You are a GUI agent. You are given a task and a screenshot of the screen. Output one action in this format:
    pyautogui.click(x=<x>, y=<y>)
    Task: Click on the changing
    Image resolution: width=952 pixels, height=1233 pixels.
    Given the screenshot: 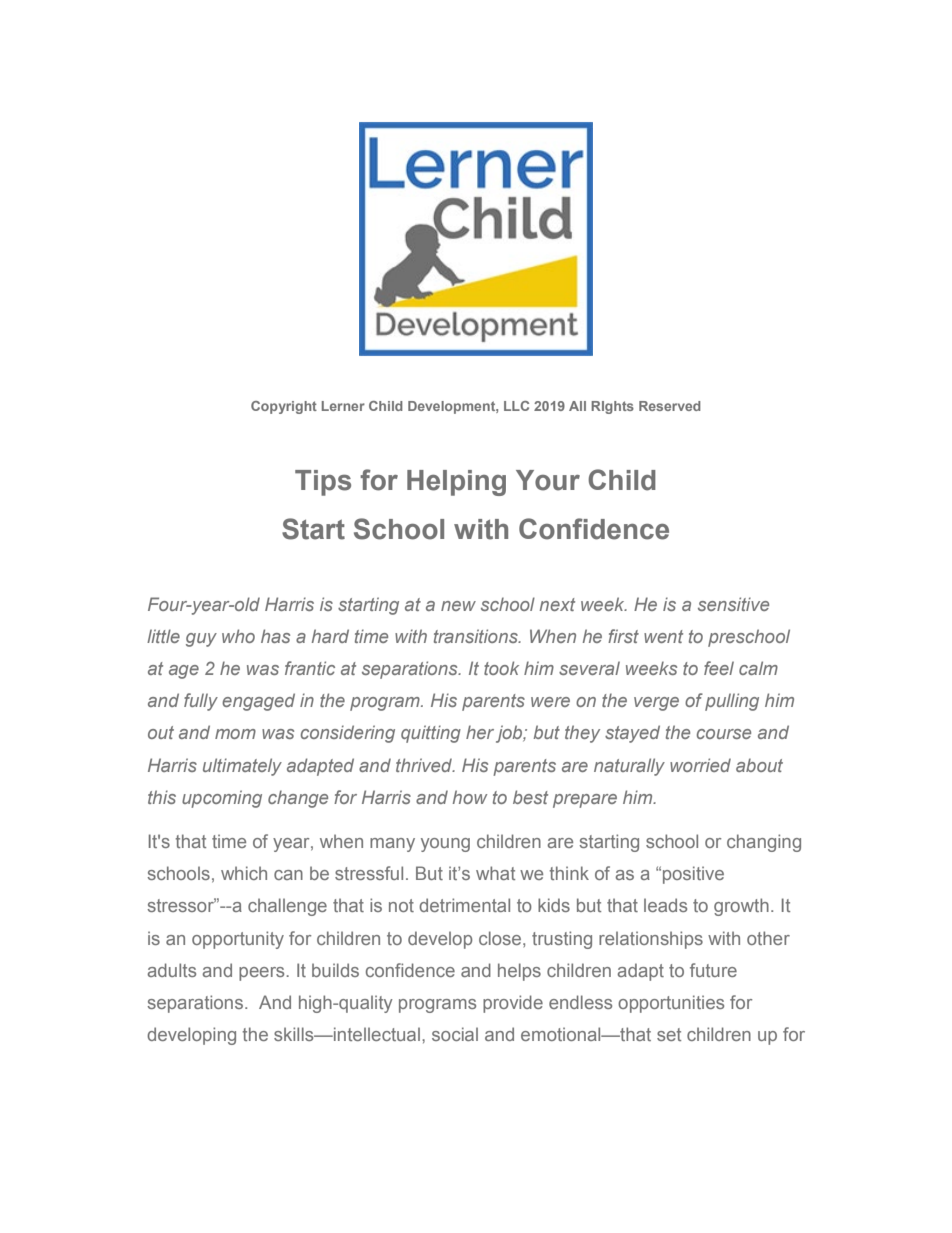 What is the action you would take?
    pyautogui.click(x=764, y=843)
